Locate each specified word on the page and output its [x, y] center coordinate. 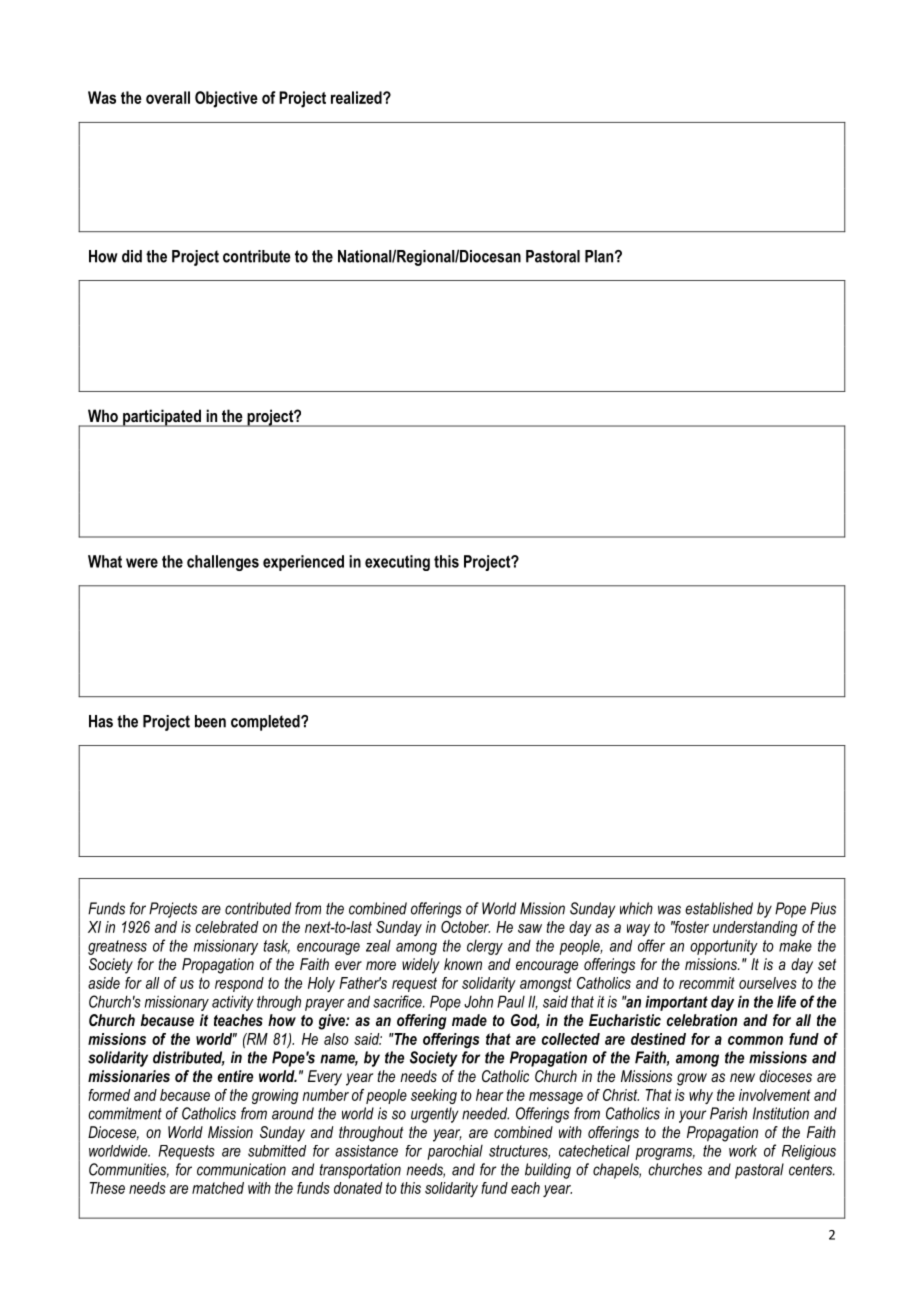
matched [218, 1188]
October [465, 927]
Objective [226, 99]
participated [162, 418]
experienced [303, 563]
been [210, 721]
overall [168, 97]
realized [357, 97]
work [743, 1151]
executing [397, 563]
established [719, 908]
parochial [455, 1152]
